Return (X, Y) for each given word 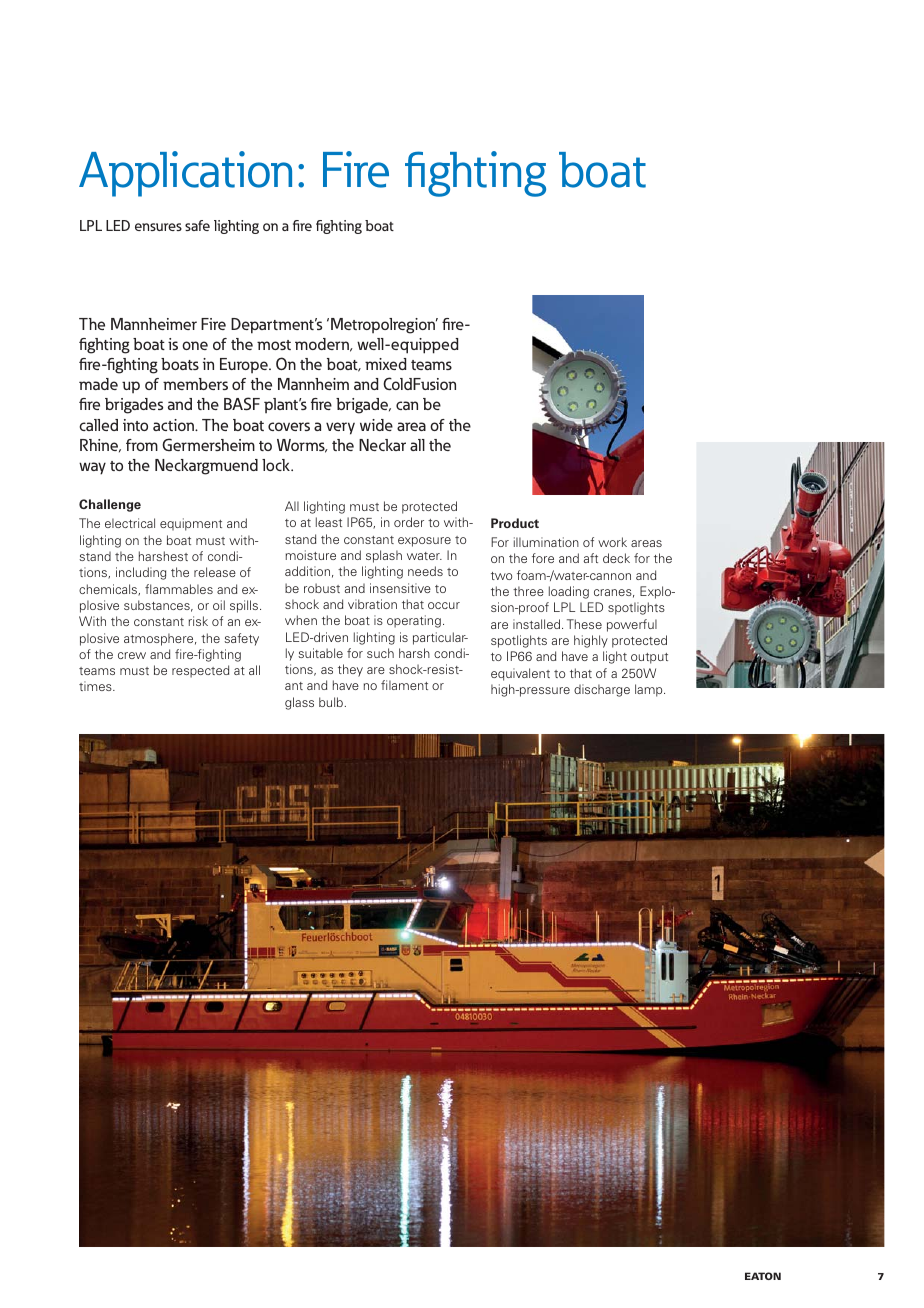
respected (200, 671)
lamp (650, 690)
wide (376, 425)
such (380, 653)
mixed (385, 364)
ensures (158, 227)
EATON (763, 1276)
